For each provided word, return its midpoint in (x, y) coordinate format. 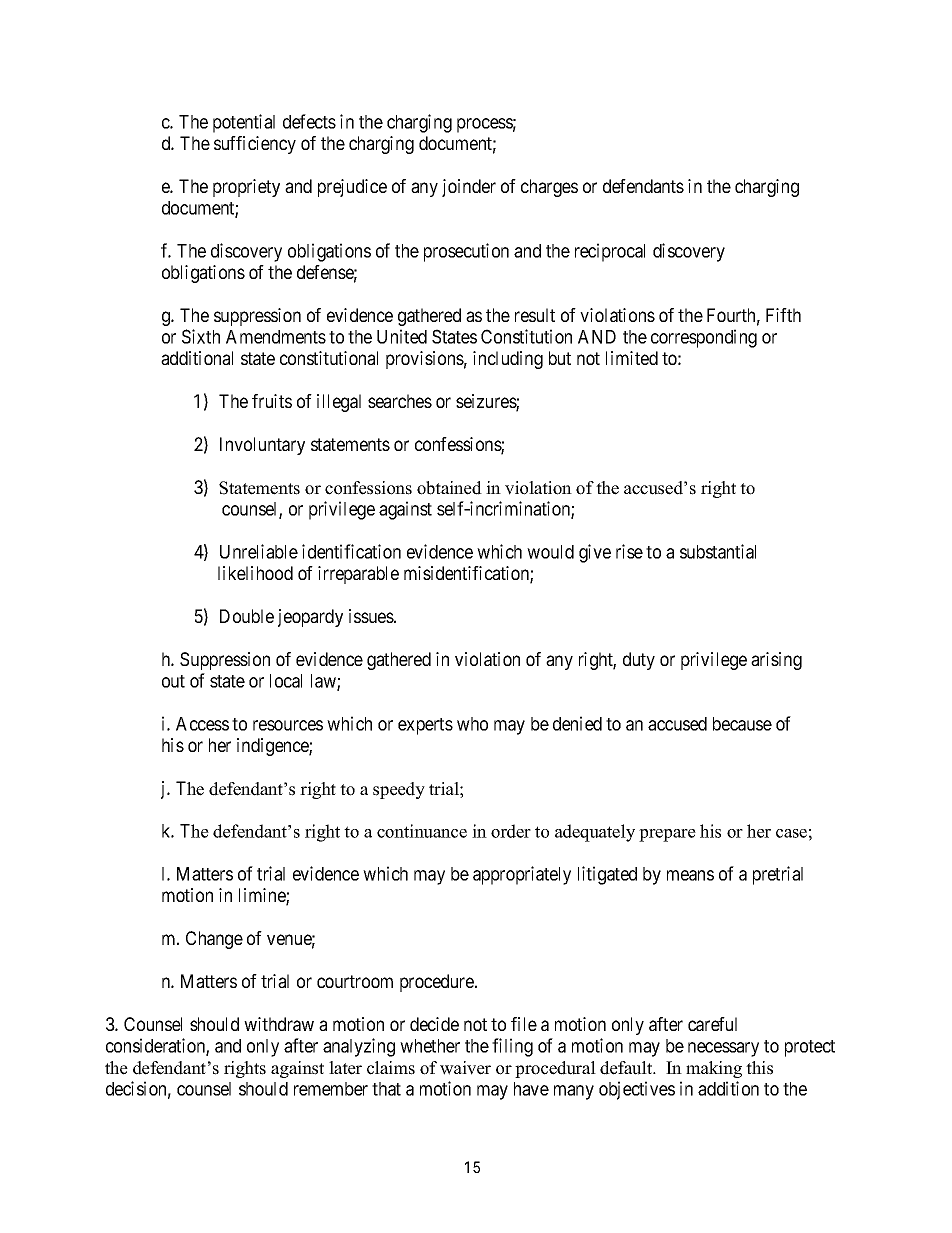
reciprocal (610, 252)
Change (214, 940)
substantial (718, 551)
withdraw (279, 1024)
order (511, 831)
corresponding (704, 338)
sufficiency (255, 145)
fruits (272, 401)
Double (247, 616)
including (508, 360)
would (550, 552)
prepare (667, 835)
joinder (469, 188)
